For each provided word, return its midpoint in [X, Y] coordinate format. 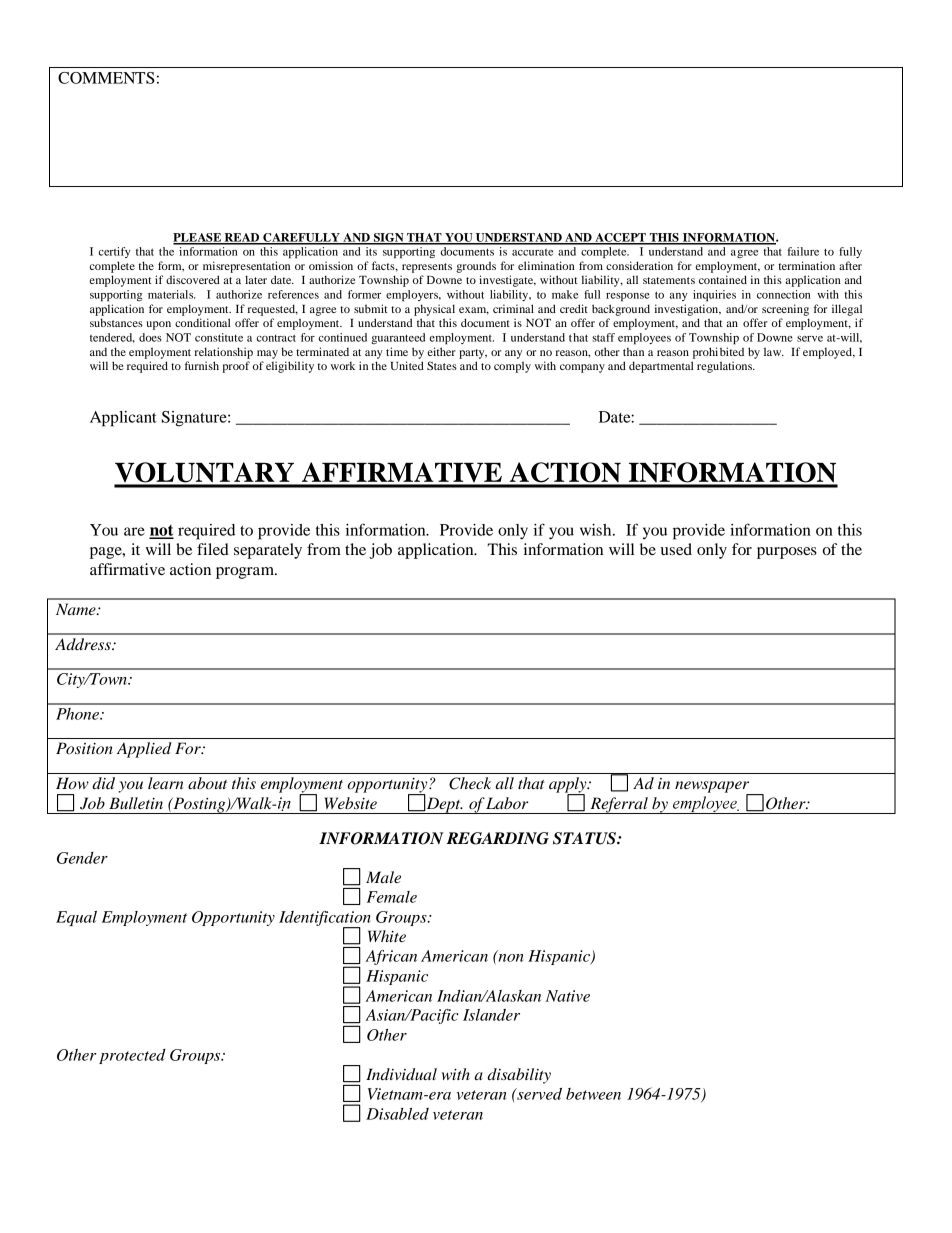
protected [132, 1056]
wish [597, 530]
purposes [787, 553]
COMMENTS [106, 78]
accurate [532, 252]
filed [213, 549]
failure [803, 251]
